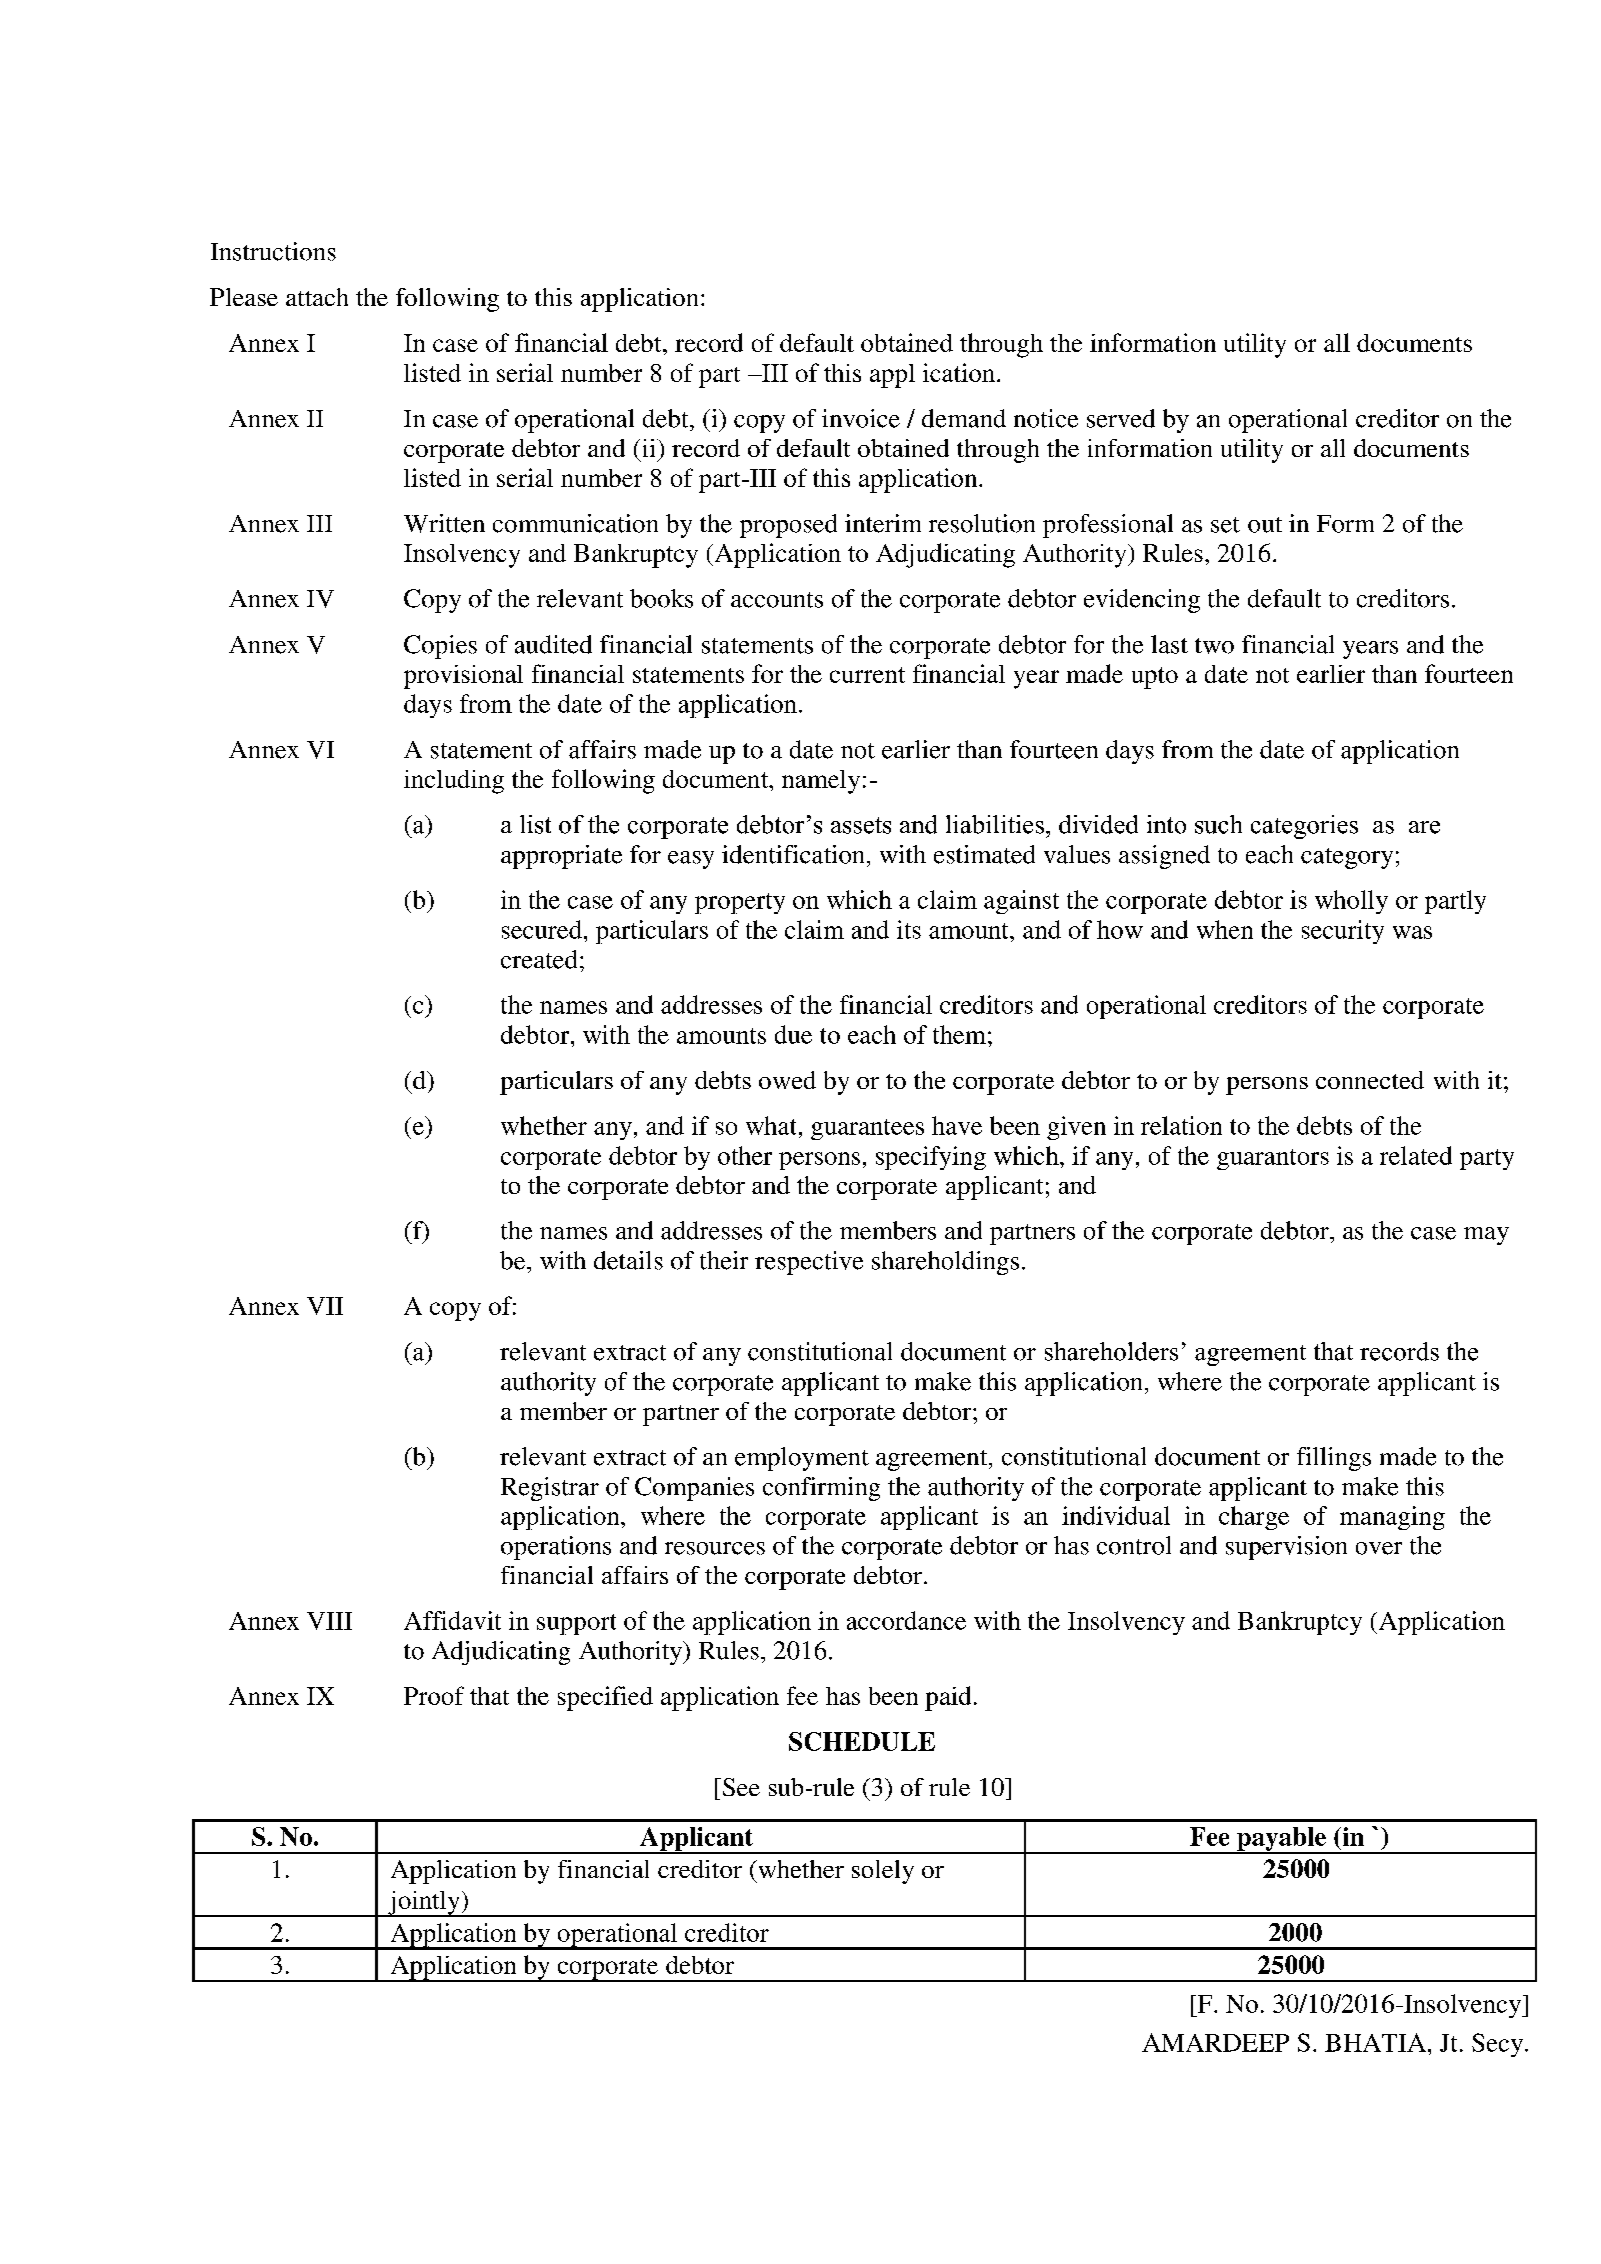 The width and height of the page is (1601, 2264). Describe the element at coordinates (861, 418) in the page. I see `invoice` at that location.
